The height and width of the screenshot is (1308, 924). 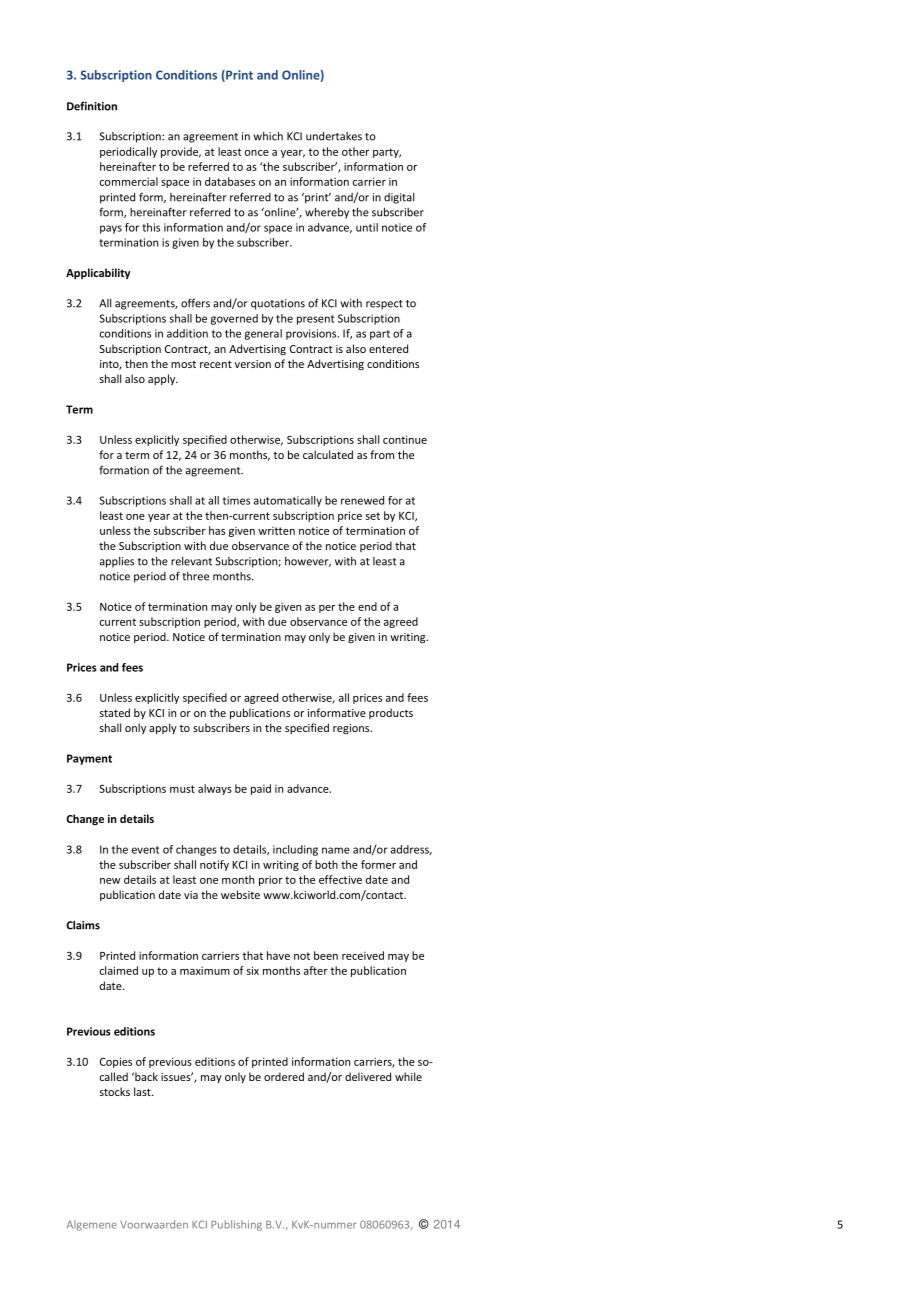 I want to click on from, so click(x=382, y=454).
